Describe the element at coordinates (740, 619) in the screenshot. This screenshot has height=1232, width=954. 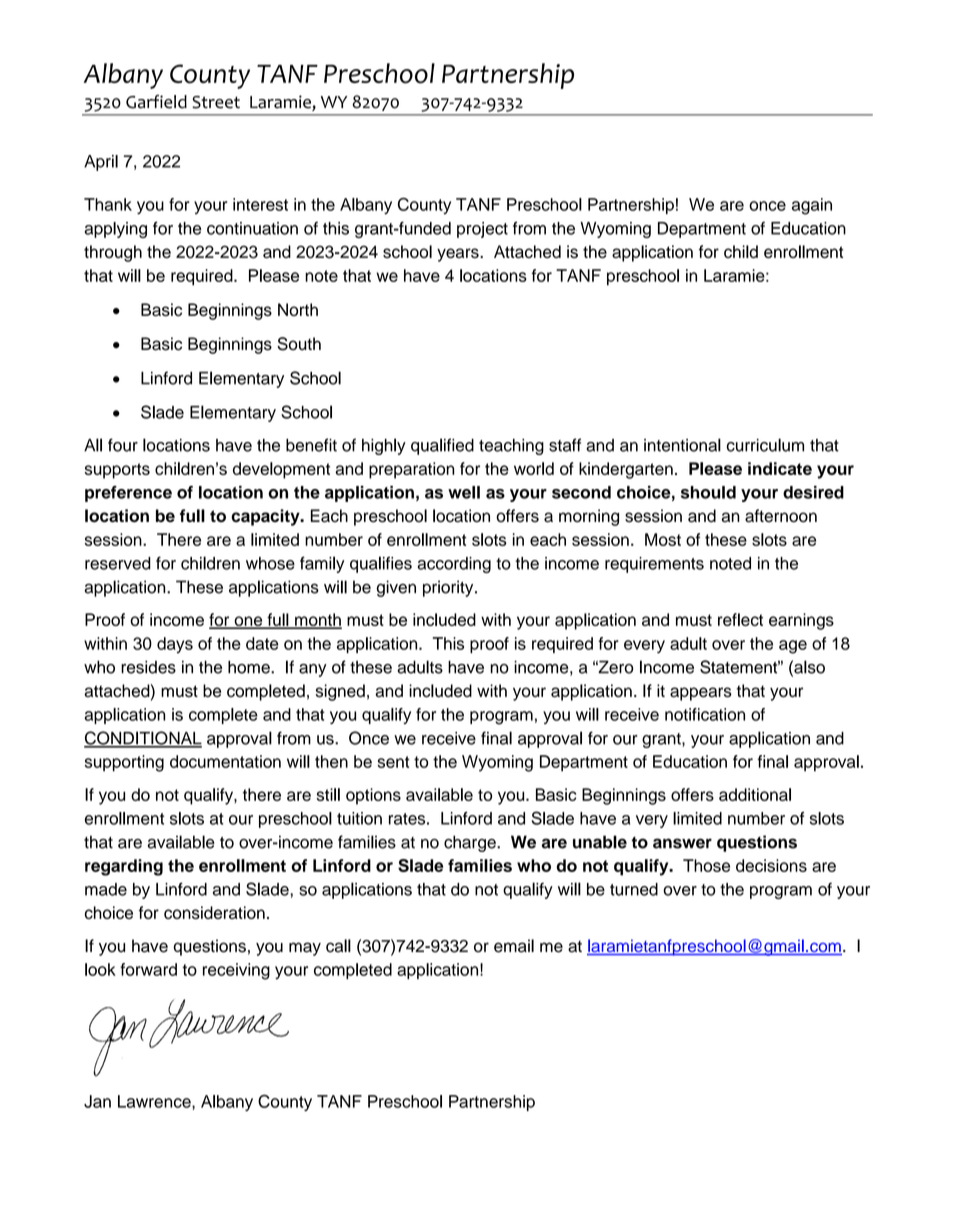
I see `reflect` at that location.
